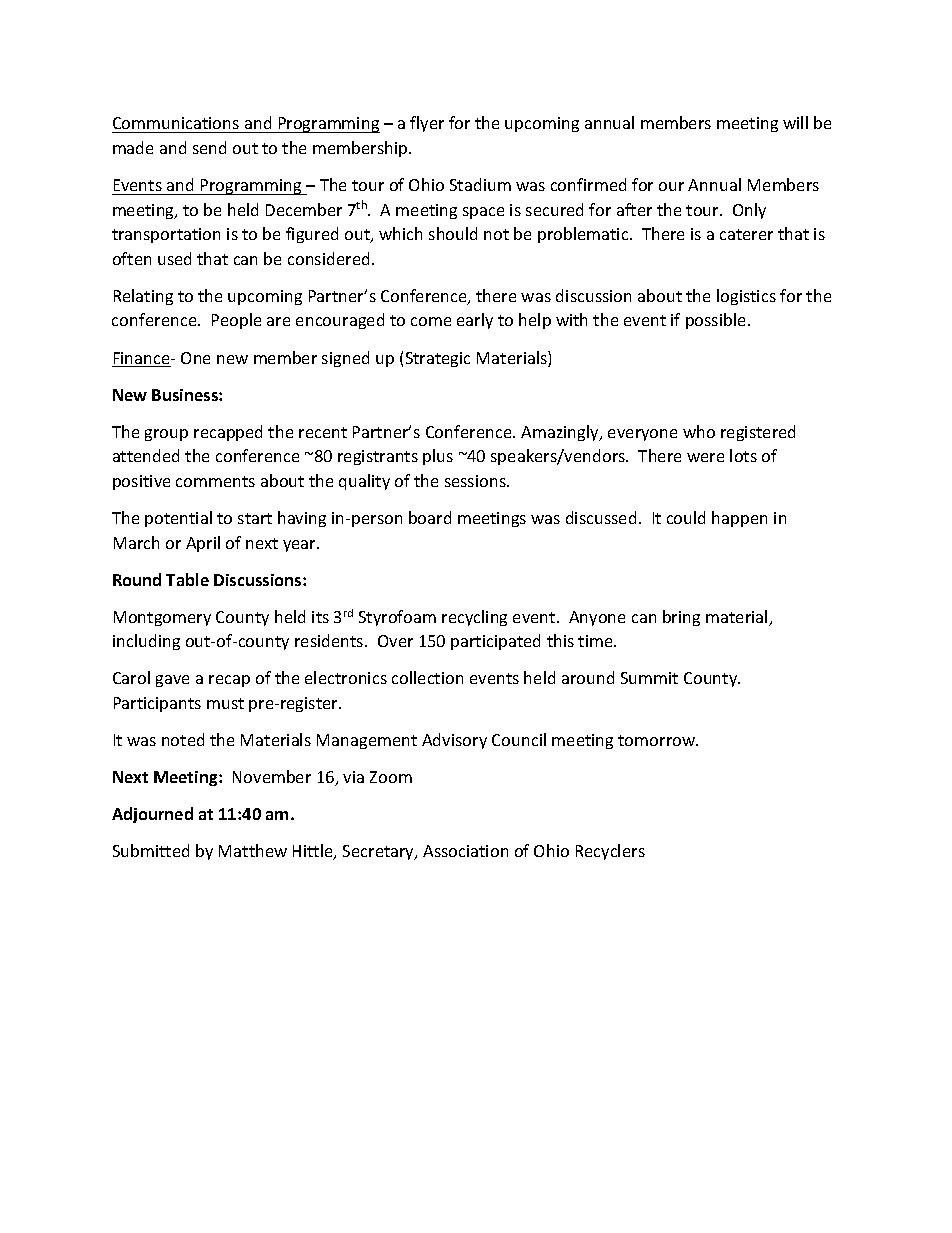 This page has width=952, height=1233. Describe the element at coordinates (465, 851) in the page. I see `Association` at that location.
